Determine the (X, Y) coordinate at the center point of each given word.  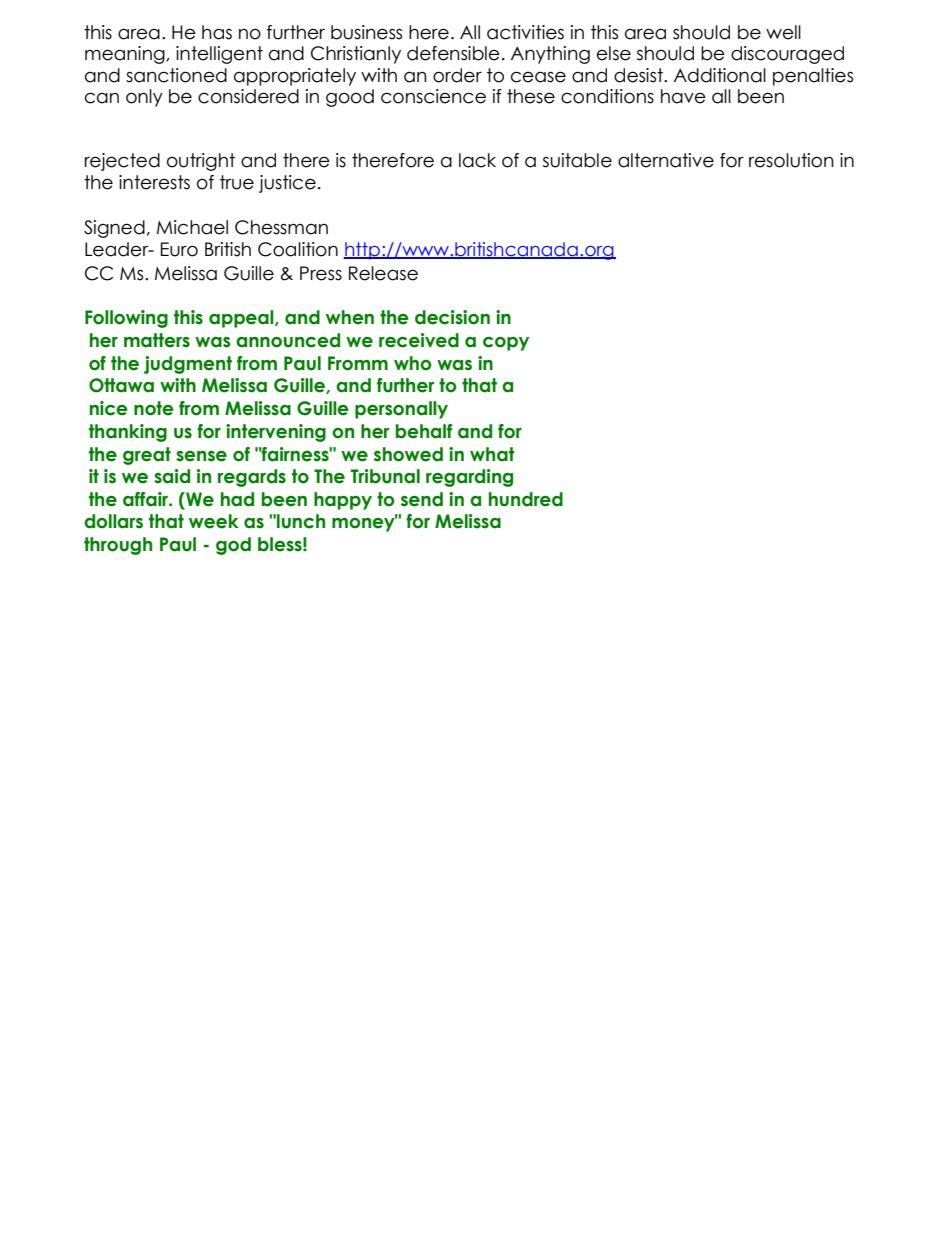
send (422, 499)
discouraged (787, 55)
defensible (453, 53)
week (214, 521)
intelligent (219, 55)
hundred (526, 499)
